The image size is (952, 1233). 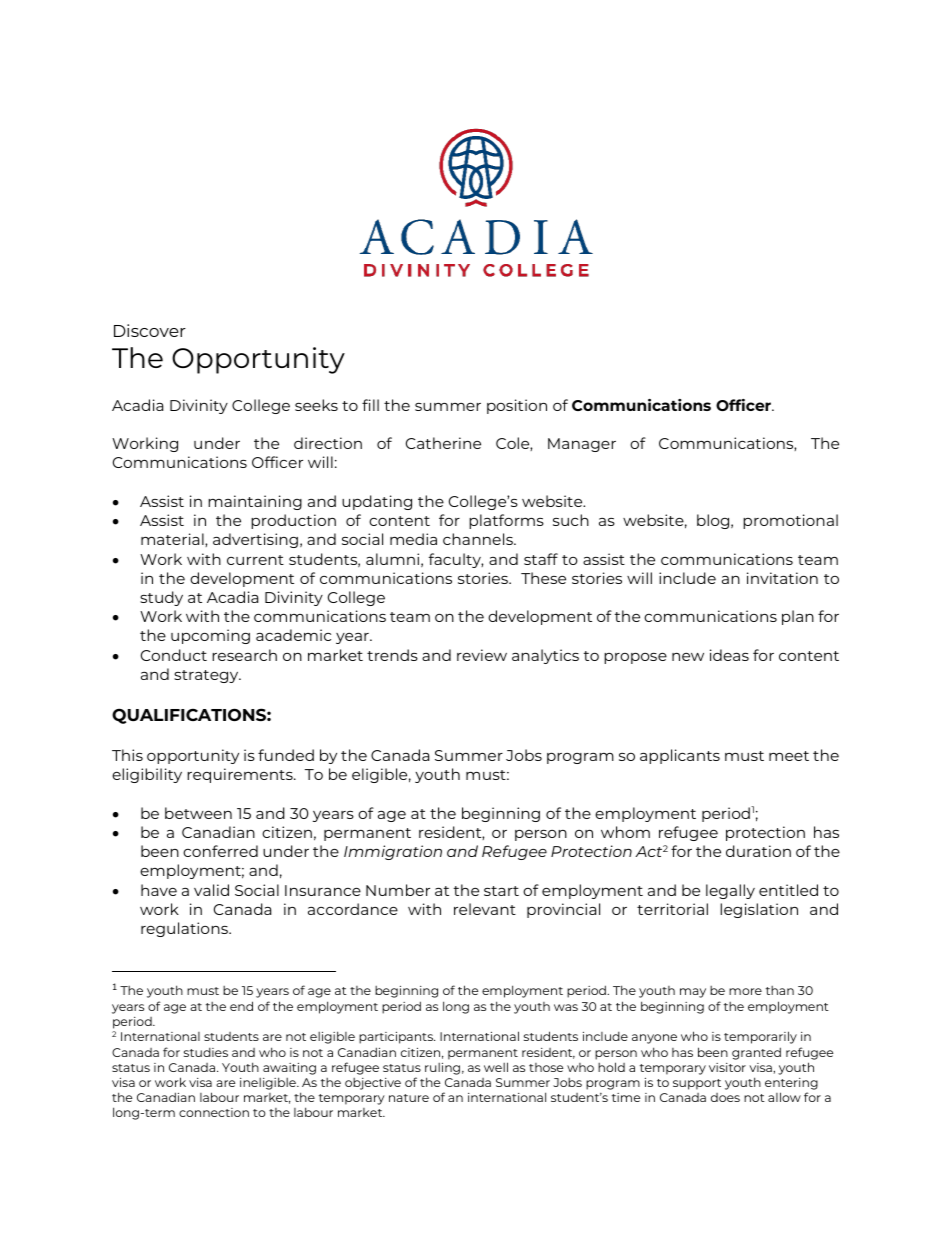 I want to click on Manager, so click(x=582, y=445).
